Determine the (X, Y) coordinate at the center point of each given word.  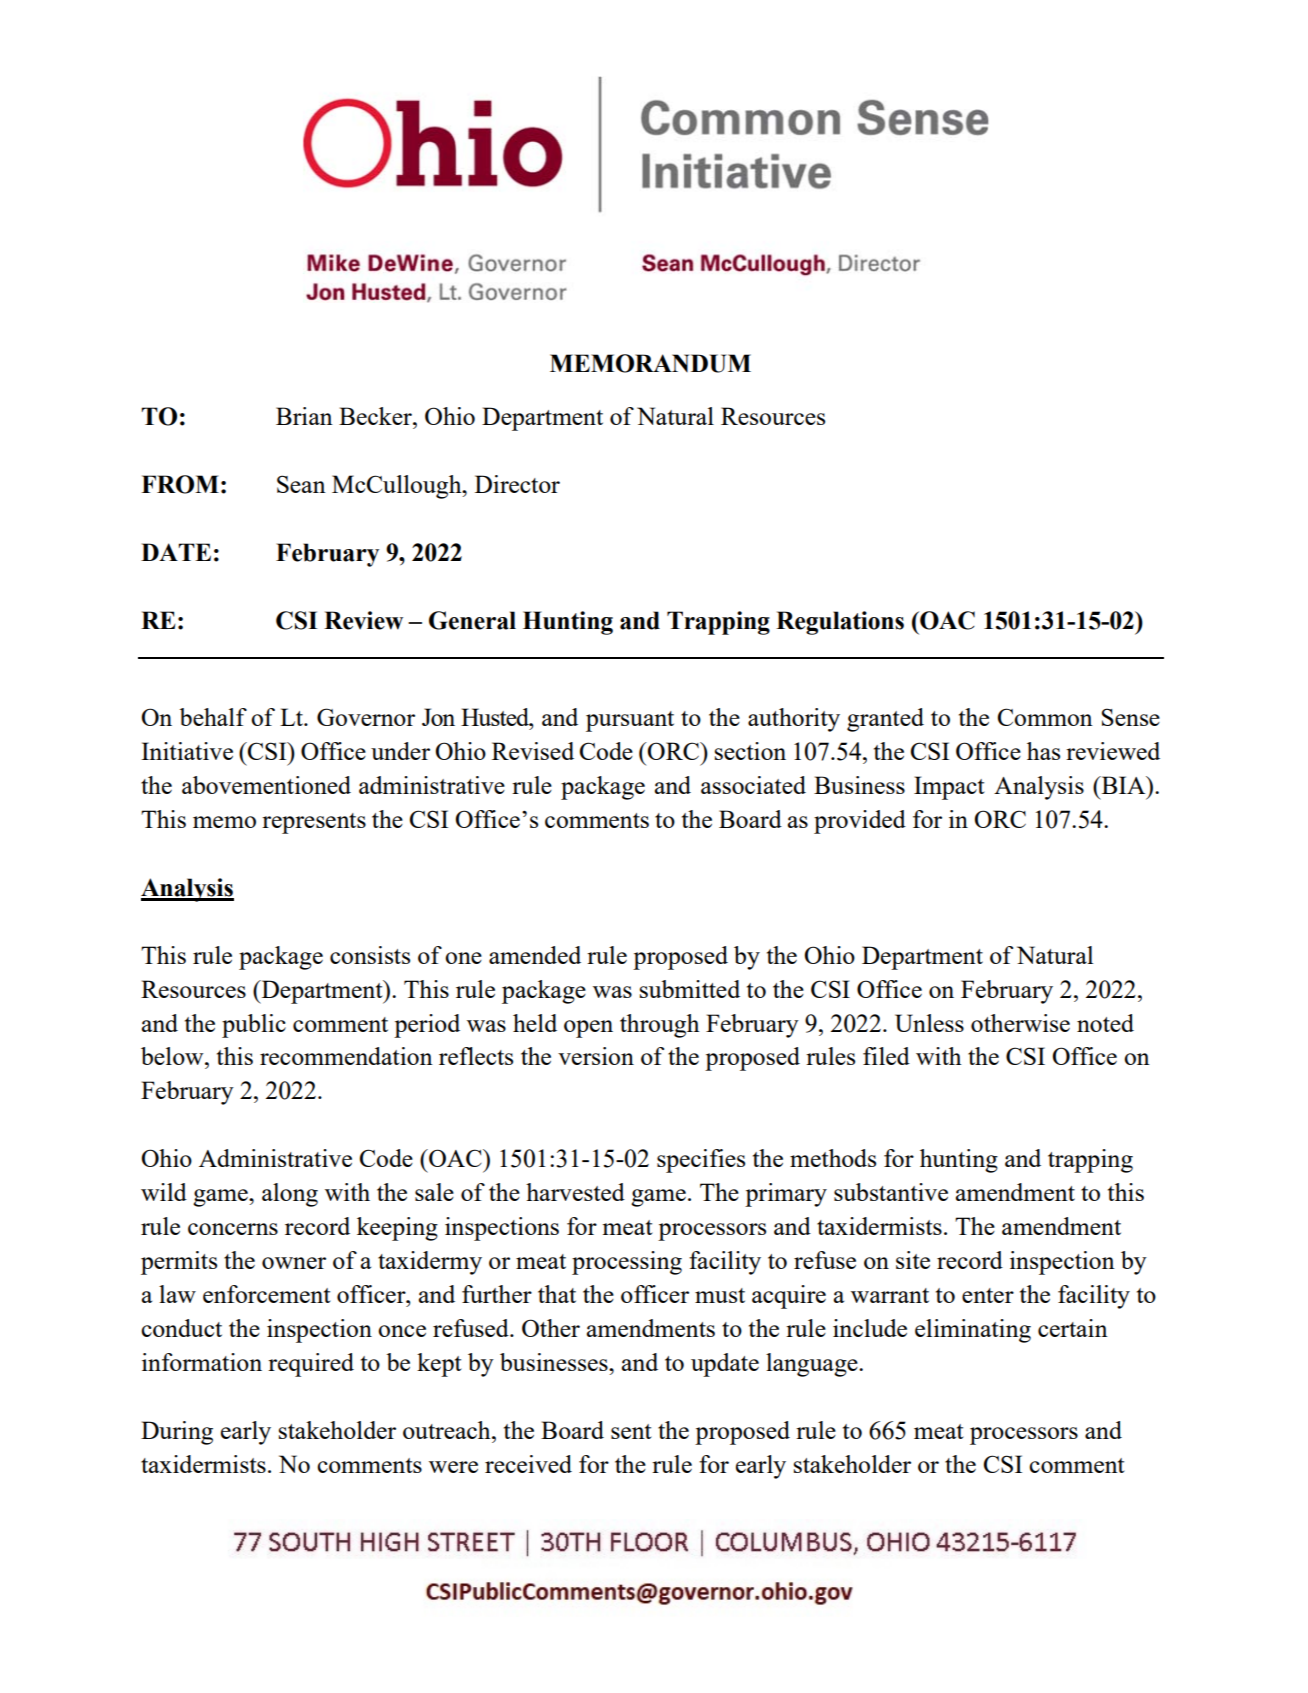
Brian (304, 416)
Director (517, 484)
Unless (929, 1023)
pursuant (630, 721)
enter (988, 1295)
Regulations (840, 623)
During (177, 1433)
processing (627, 1263)
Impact (949, 788)
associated (753, 785)
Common (1045, 717)
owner (294, 1263)
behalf (213, 717)
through (659, 1026)
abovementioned (266, 785)
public (254, 1026)
